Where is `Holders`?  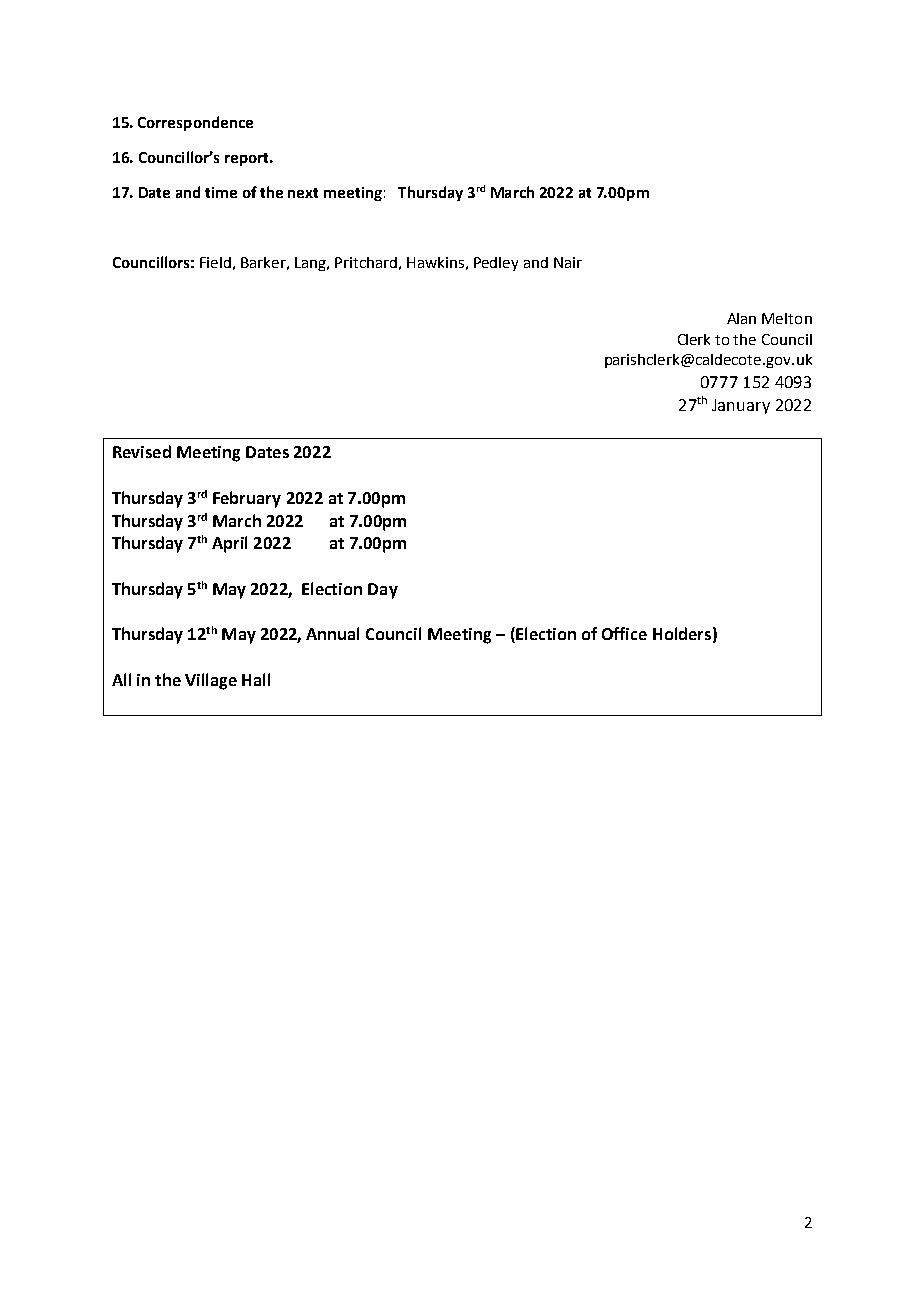
Holders is located at coordinates (682, 633).
